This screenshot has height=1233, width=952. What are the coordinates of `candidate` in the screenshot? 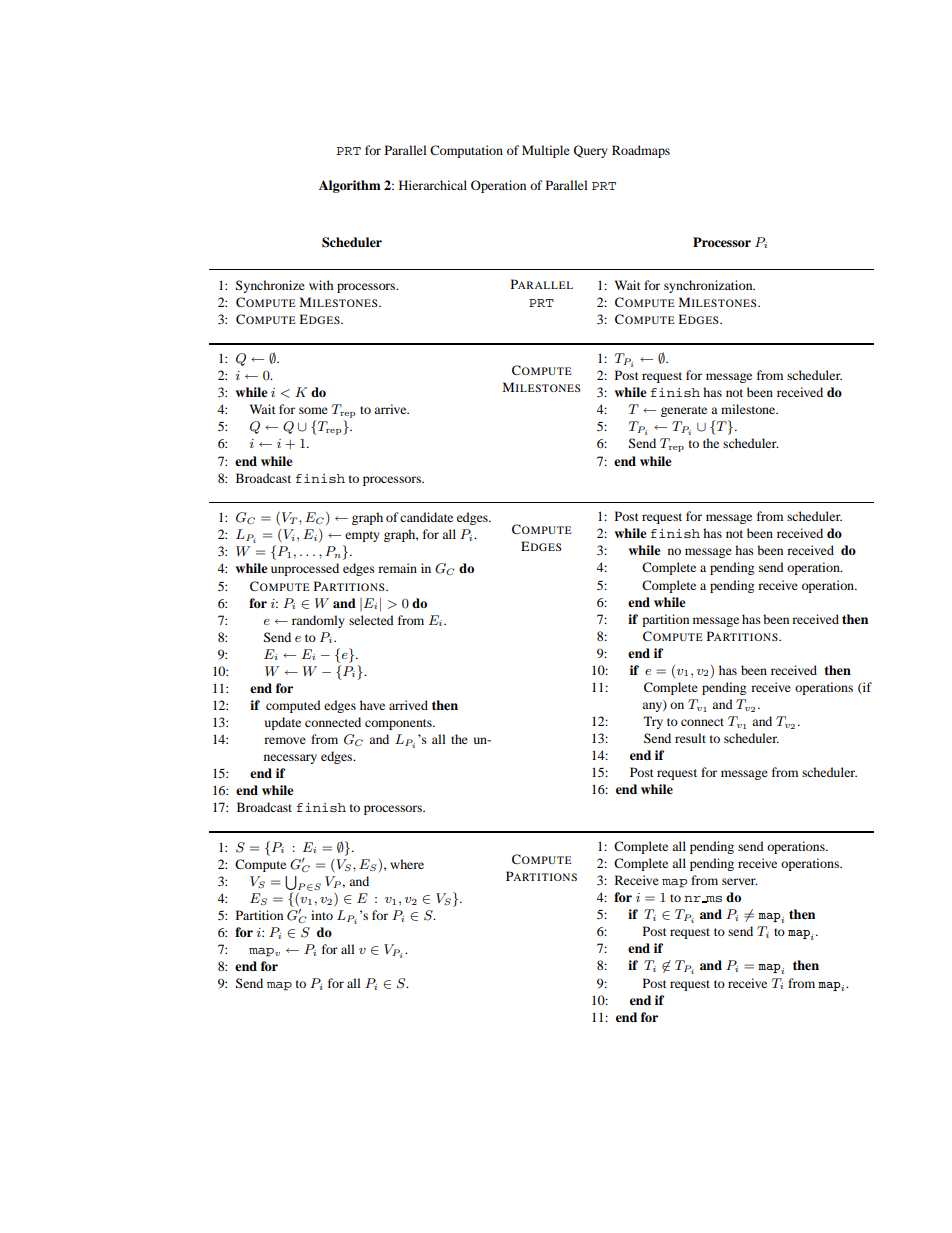 It's located at (426, 517).
